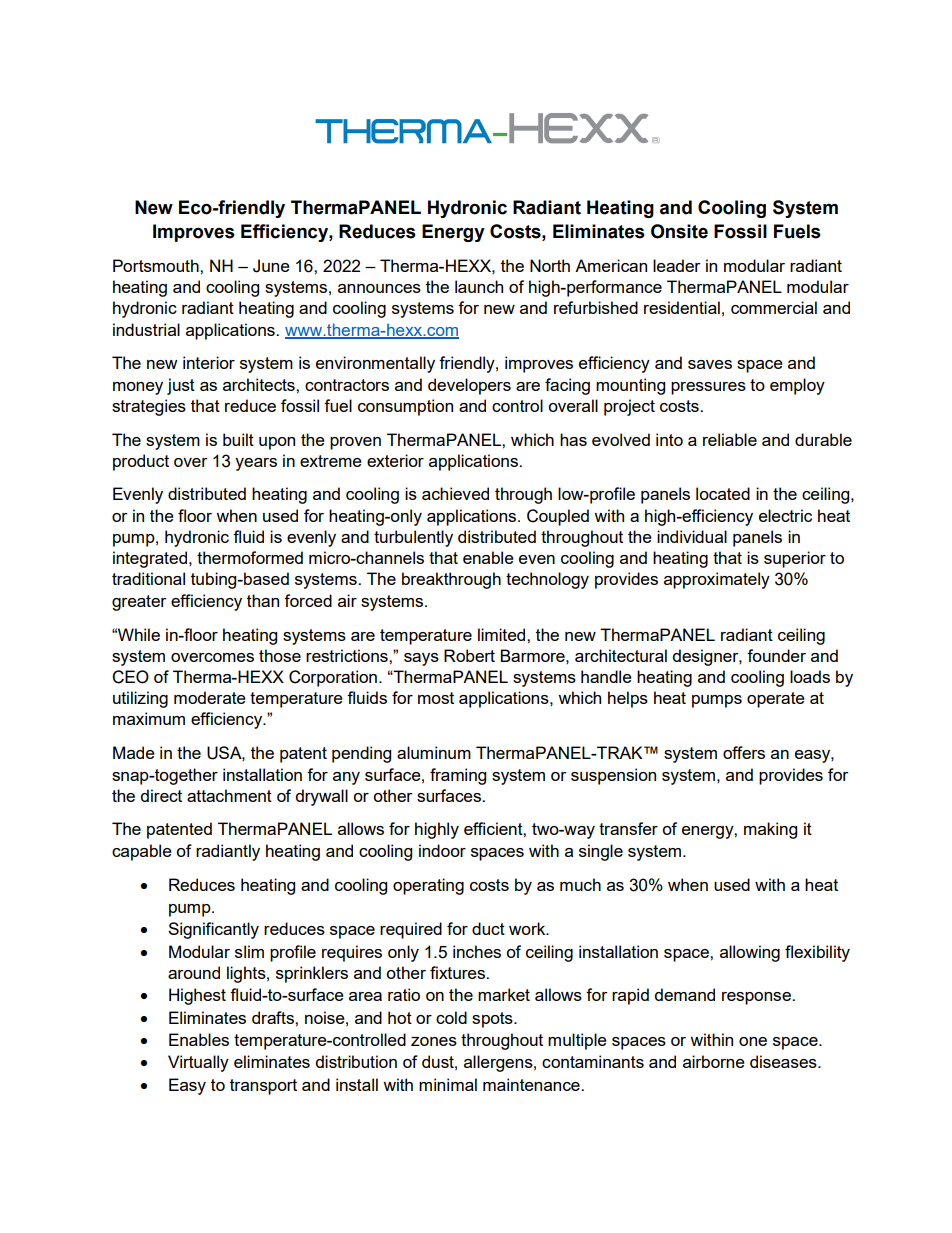 This screenshot has height=1233, width=952. Describe the element at coordinates (744, 752) in the screenshot. I see `offers` at that location.
